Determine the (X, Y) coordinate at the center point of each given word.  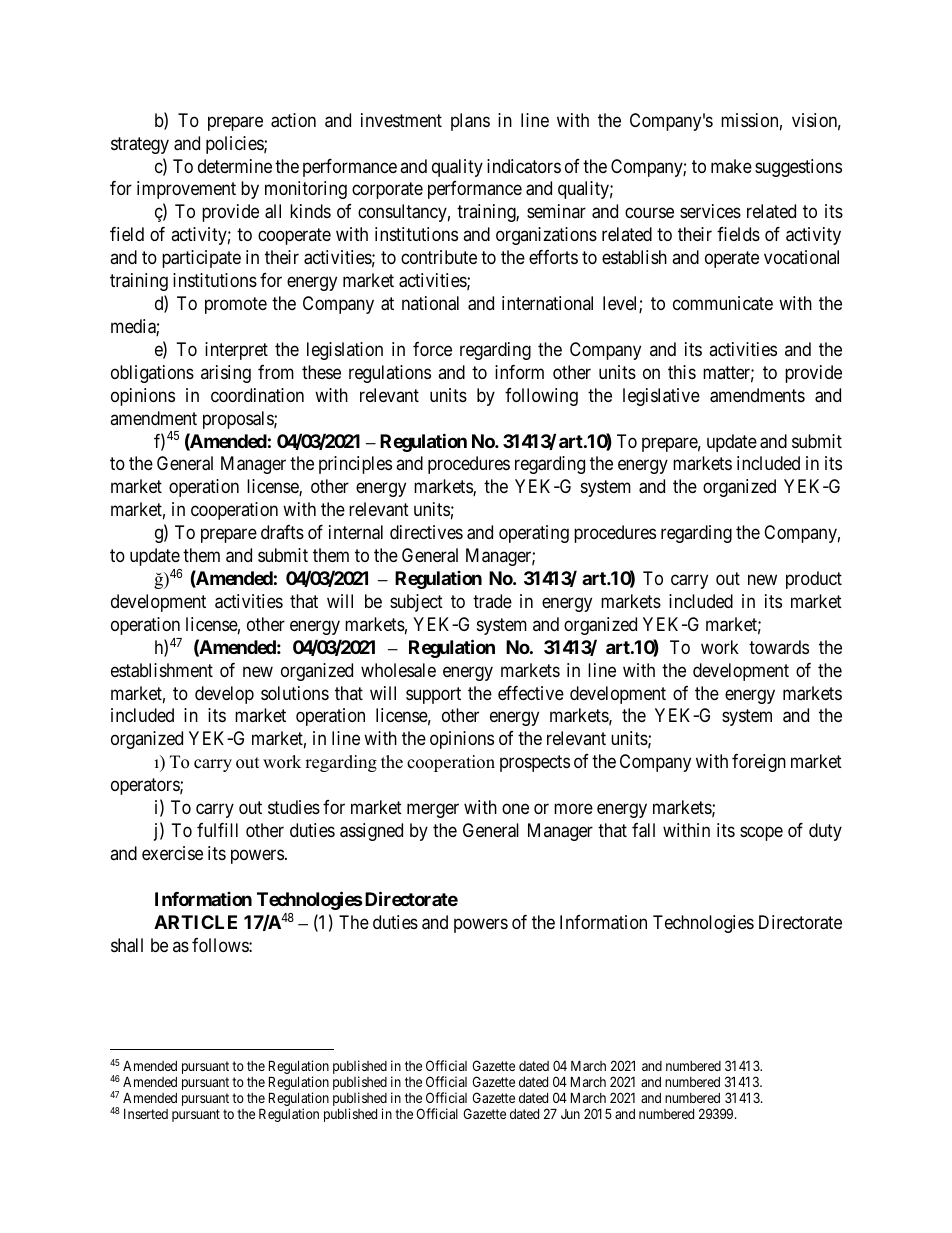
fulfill (217, 830)
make (731, 166)
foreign (759, 763)
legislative (661, 397)
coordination (257, 395)
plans (470, 122)
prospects (535, 764)
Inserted (146, 1114)
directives (426, 532)
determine (235, 166)
